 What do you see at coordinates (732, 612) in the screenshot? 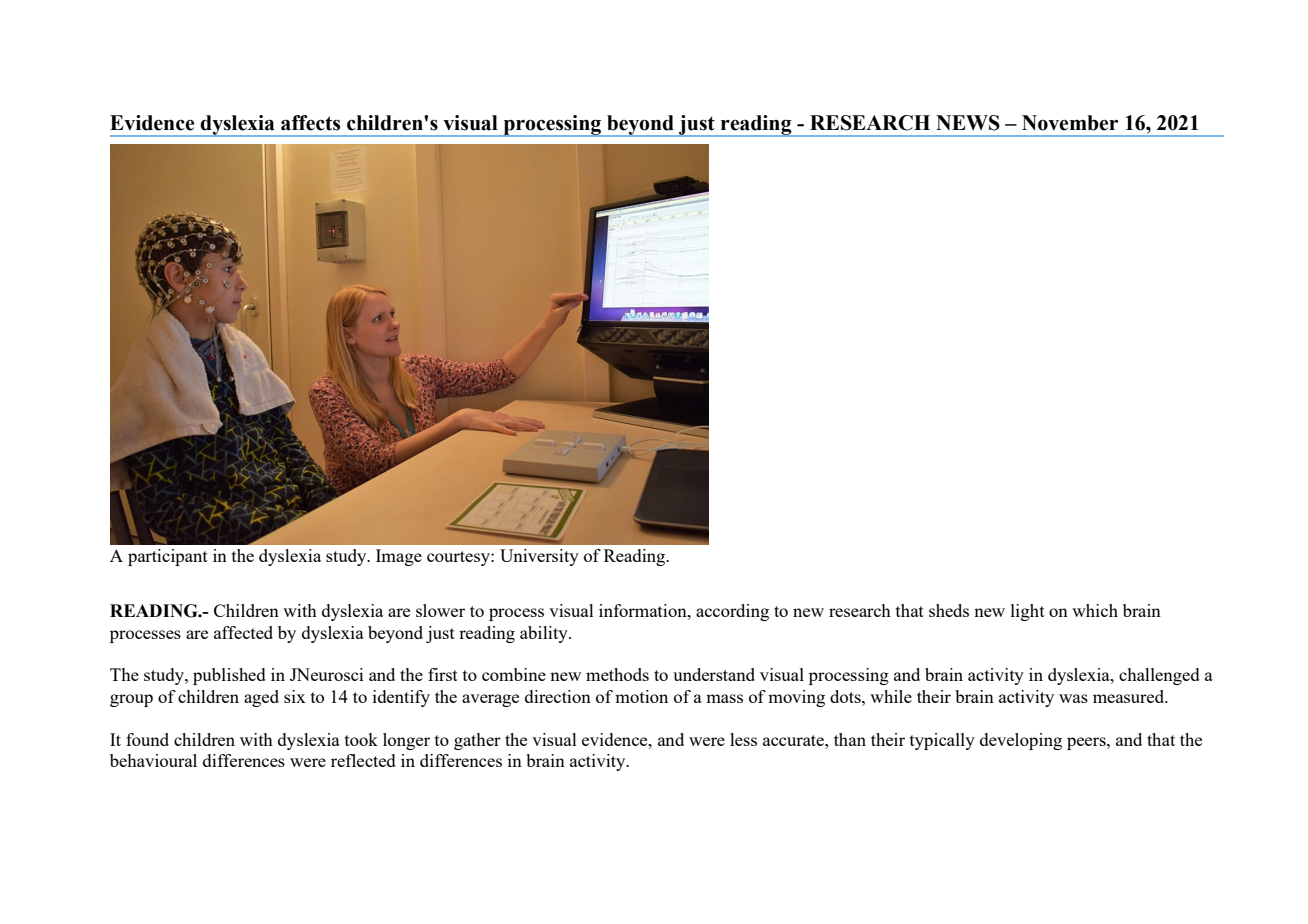
I see `according` at bounding box center [732, 612].
